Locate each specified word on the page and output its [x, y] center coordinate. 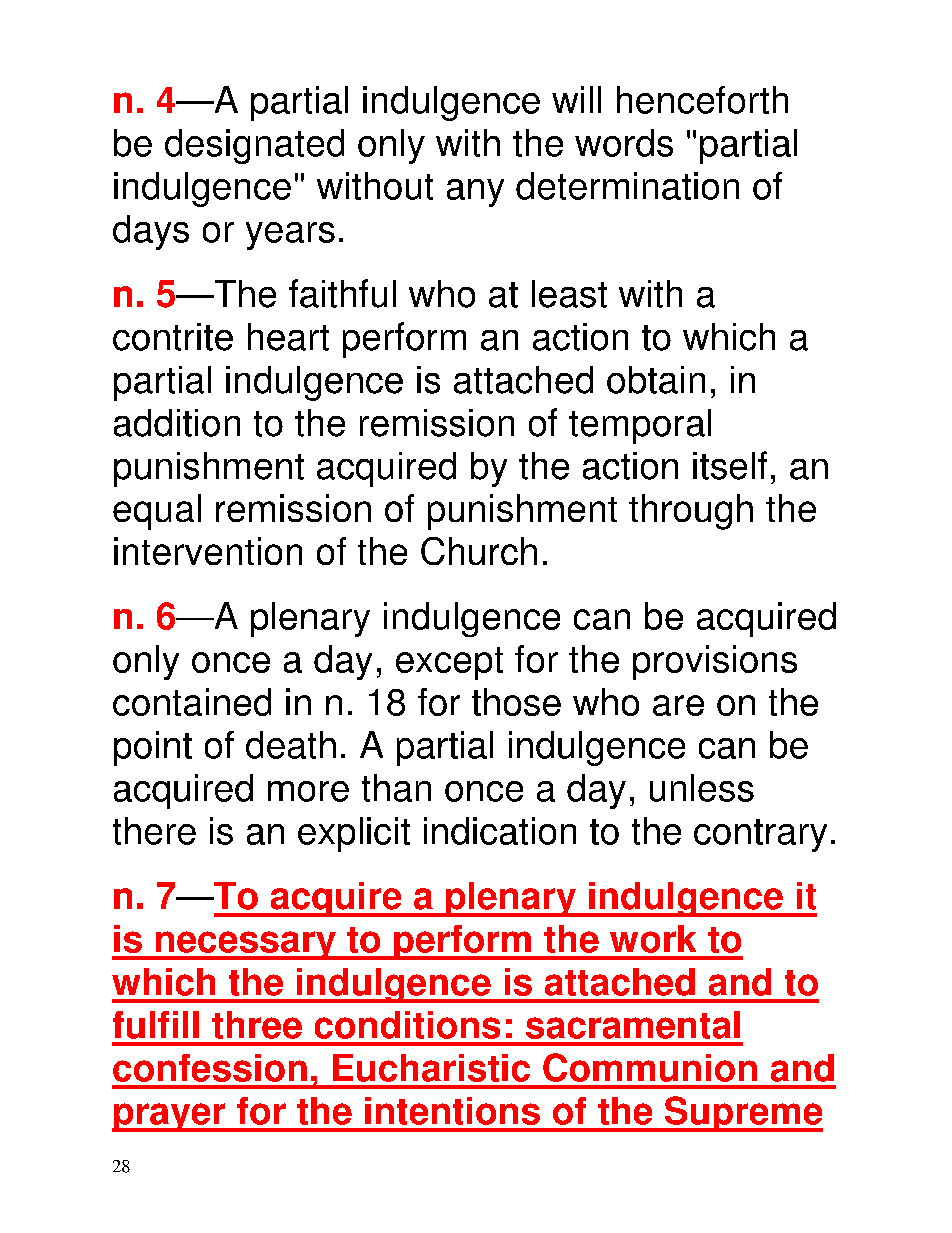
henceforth [702, 100]
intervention [208, 551]
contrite [173, 337]
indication [500, 831]
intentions [452, 1111]
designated [254, 146]
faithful [342, 293]
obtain [656, 380]
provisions [715, 662]
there [154, 831]
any [475, 193]
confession [210, 1068]
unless [702, 788]
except [449, 663]
